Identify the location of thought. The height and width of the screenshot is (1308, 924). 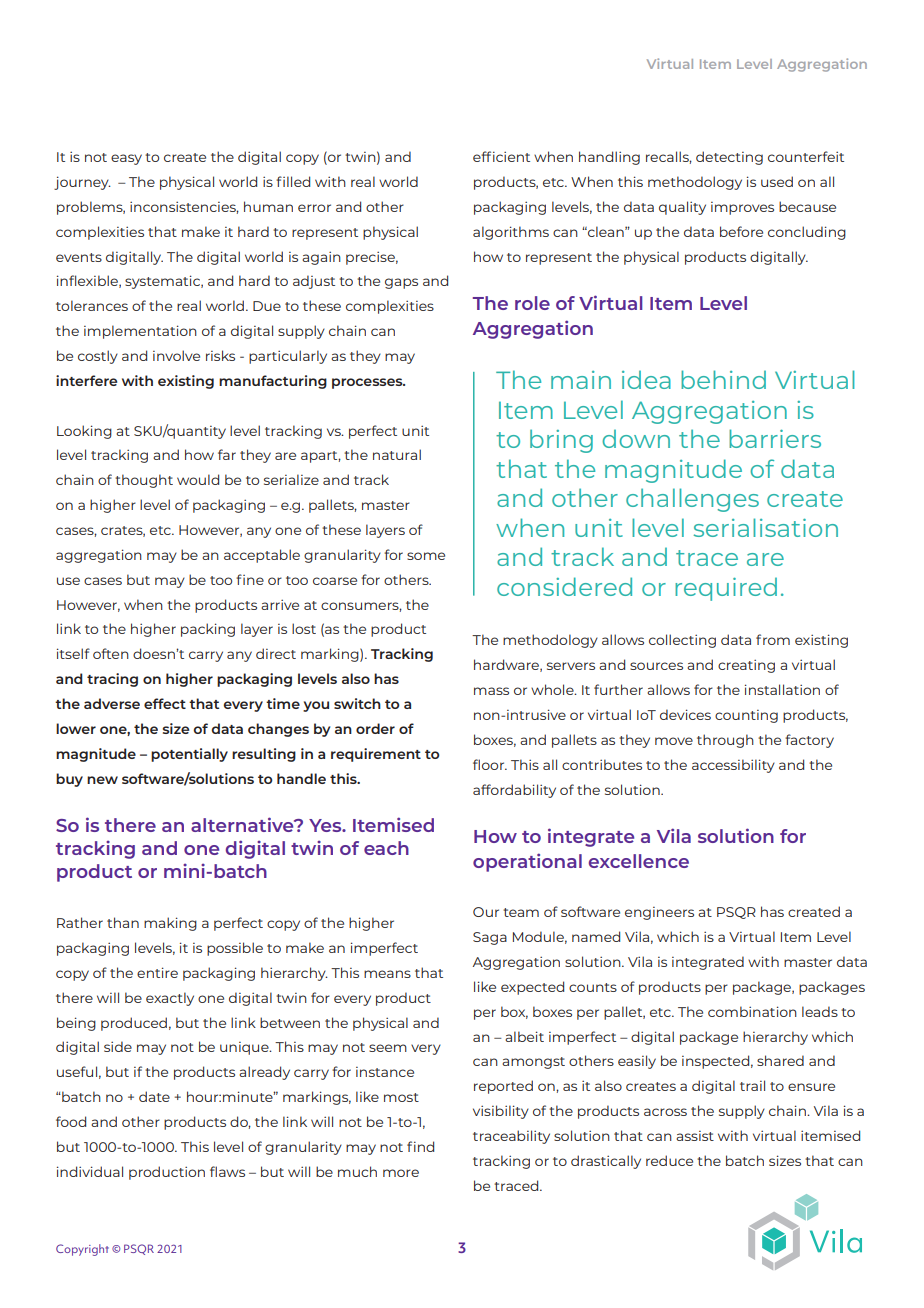
(144, 481).
